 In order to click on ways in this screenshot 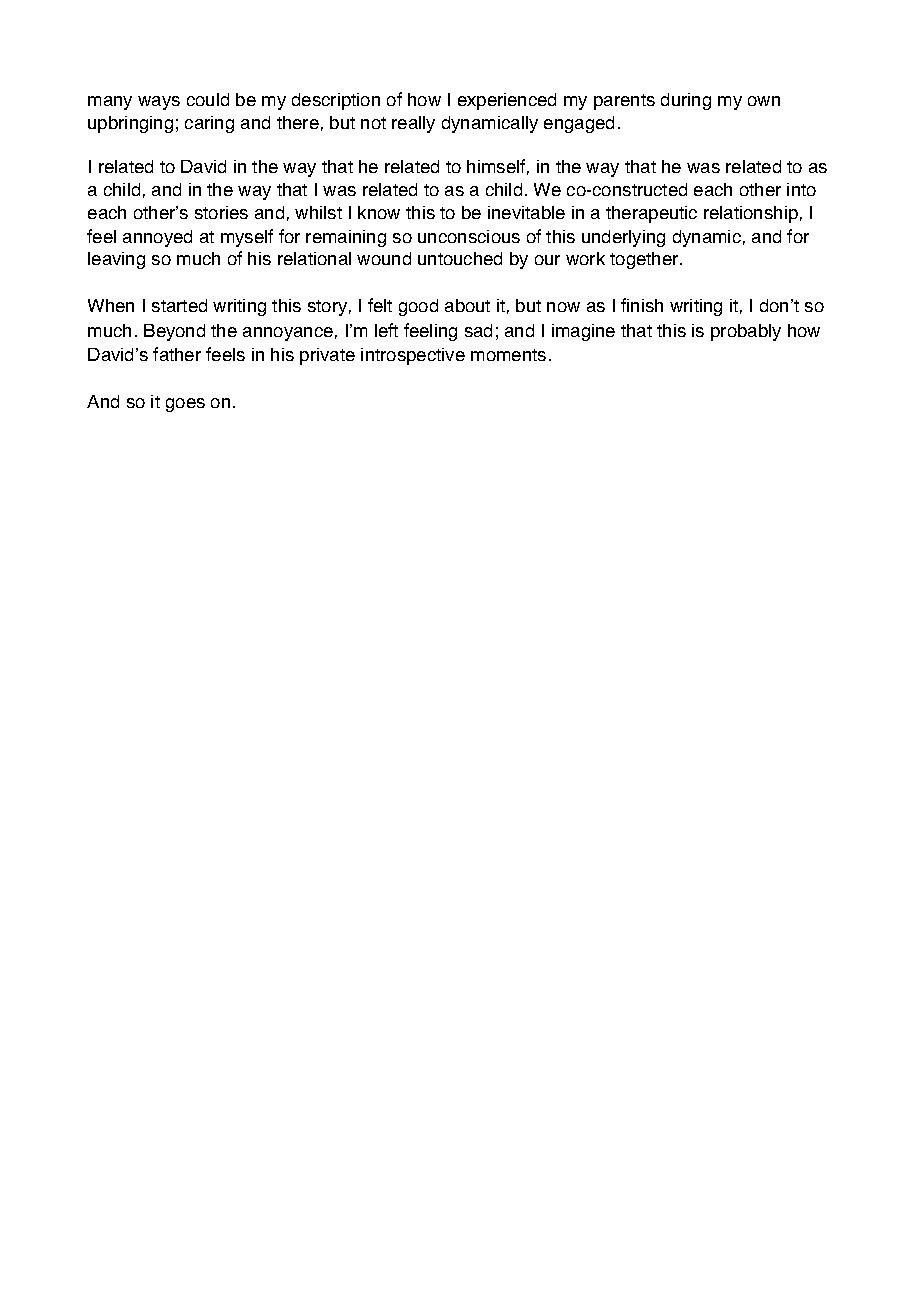, I will do `click(159, 103)`.
